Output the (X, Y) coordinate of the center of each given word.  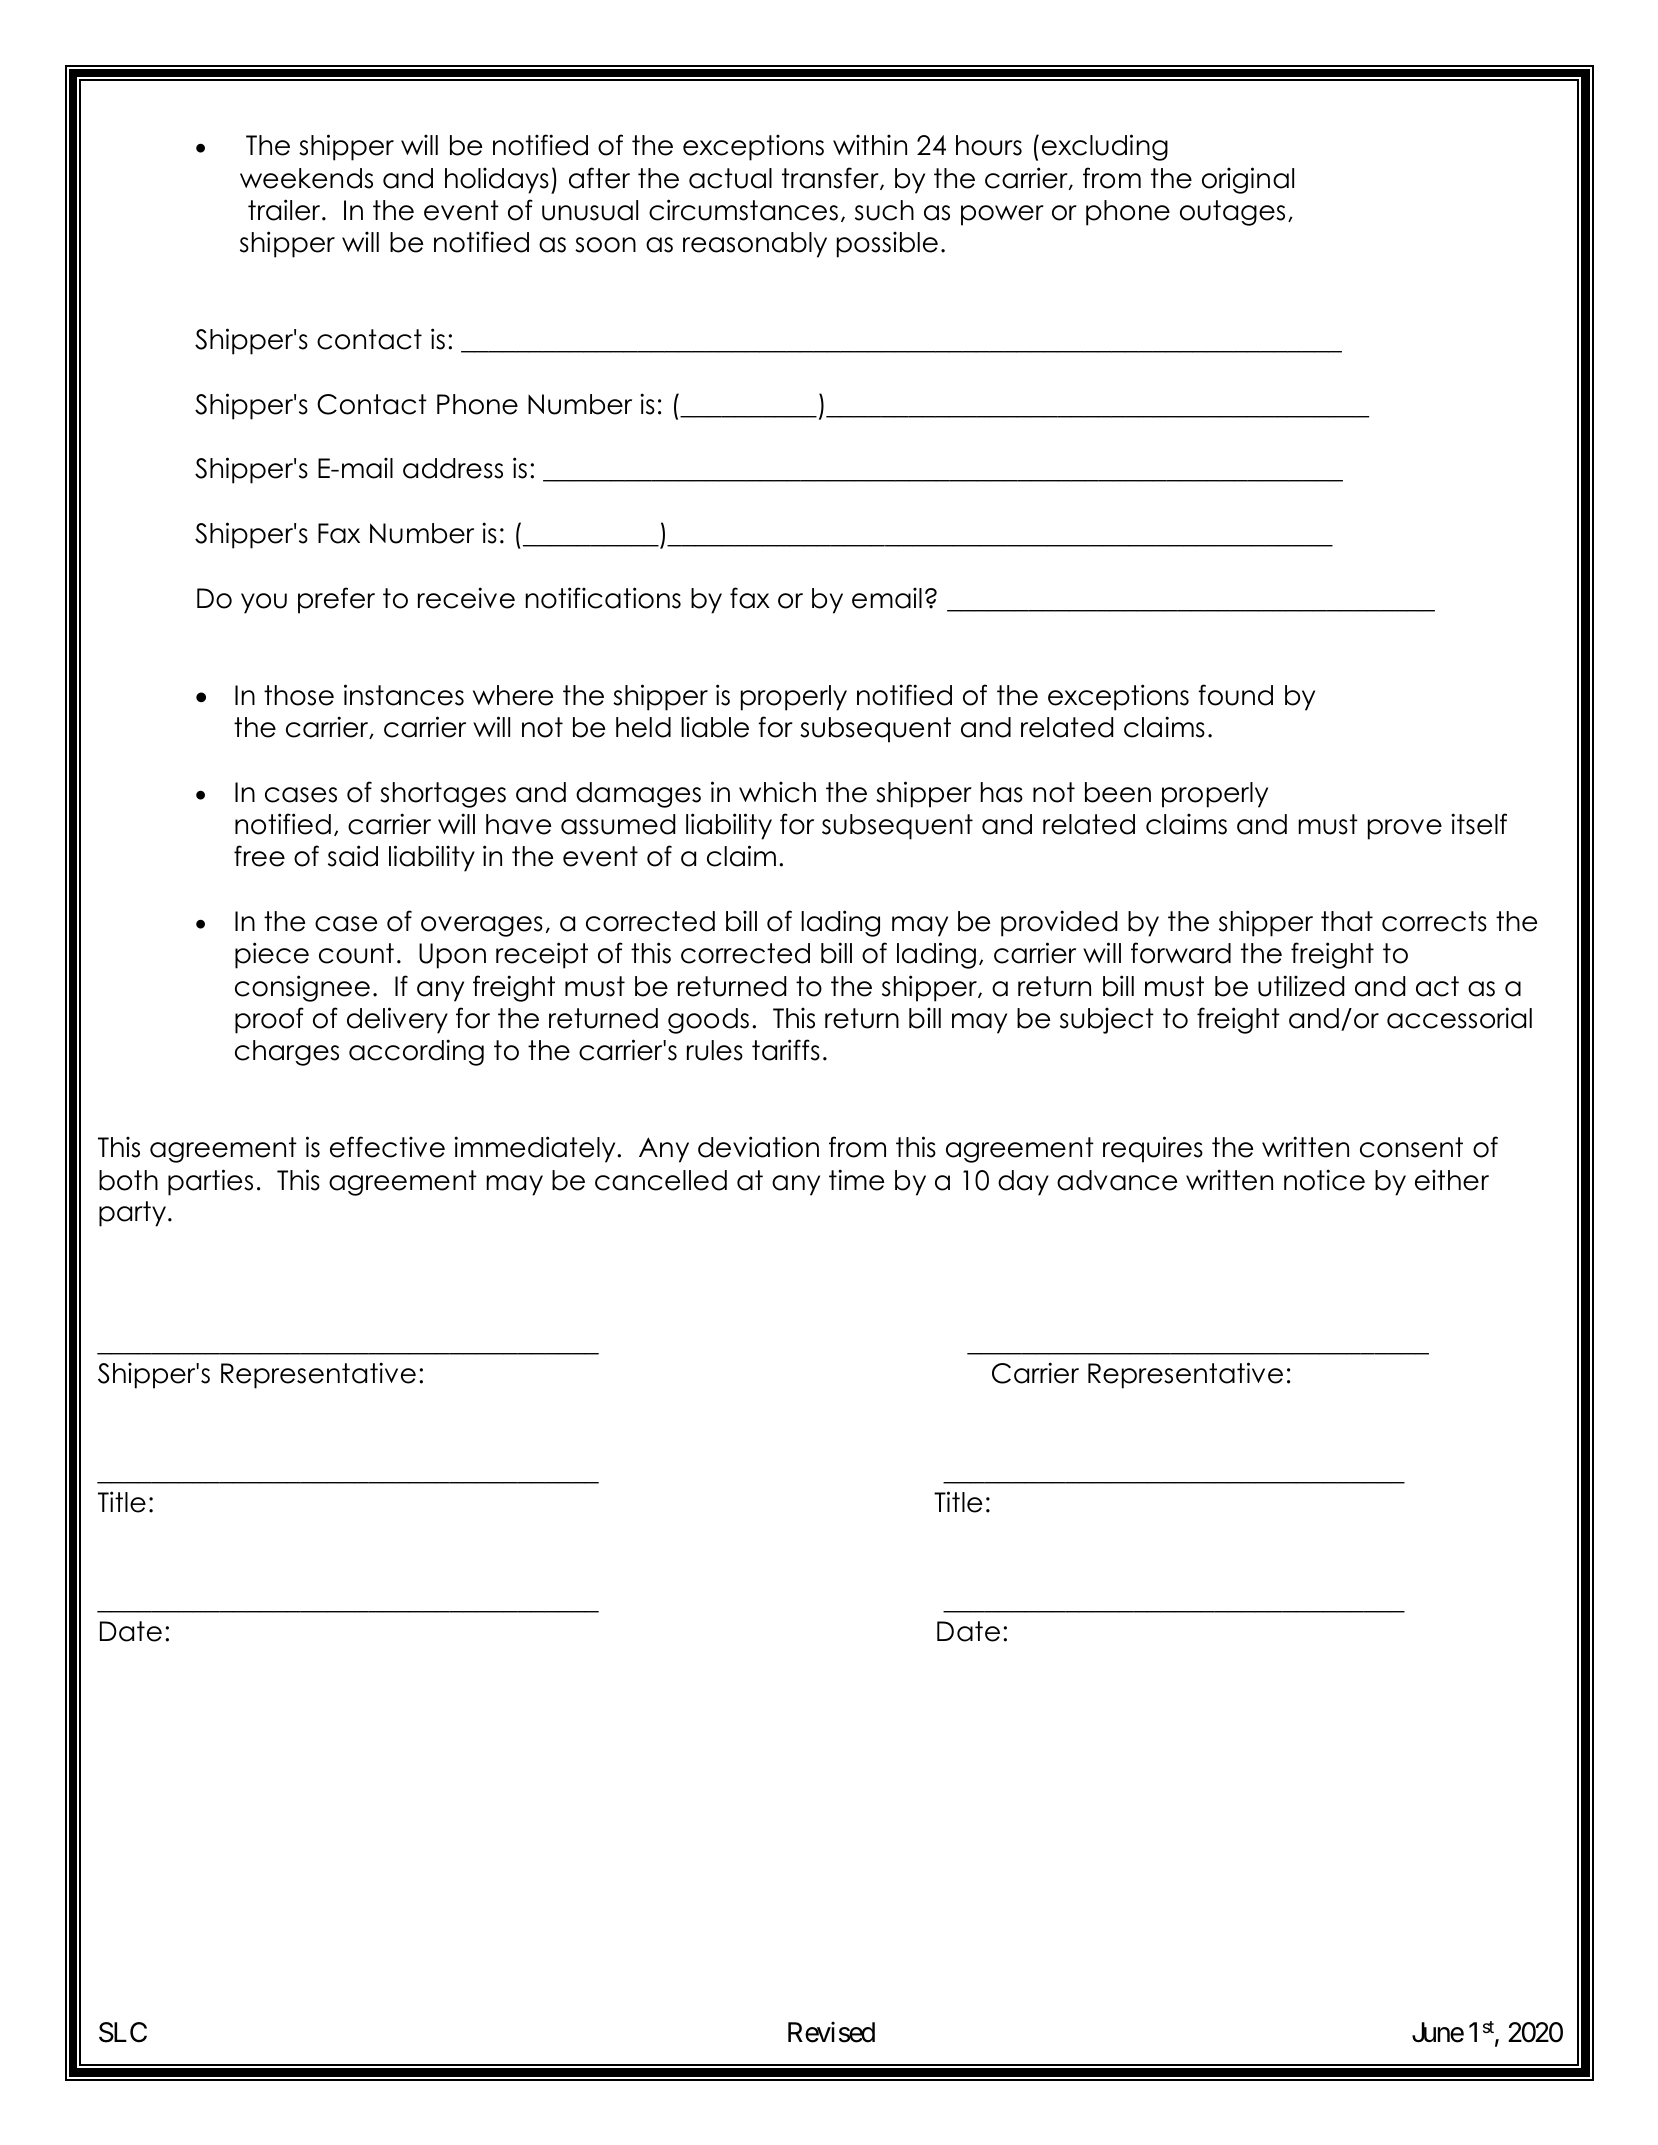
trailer (285, 210)
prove (1405, 829)
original (1248, 180)
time (856, 1180)
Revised (831, 2032)
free (259, 856)
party (132, 1214)
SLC (123, 2032)
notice (1324, 1180)
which (777, 792)
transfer (831, 178)
